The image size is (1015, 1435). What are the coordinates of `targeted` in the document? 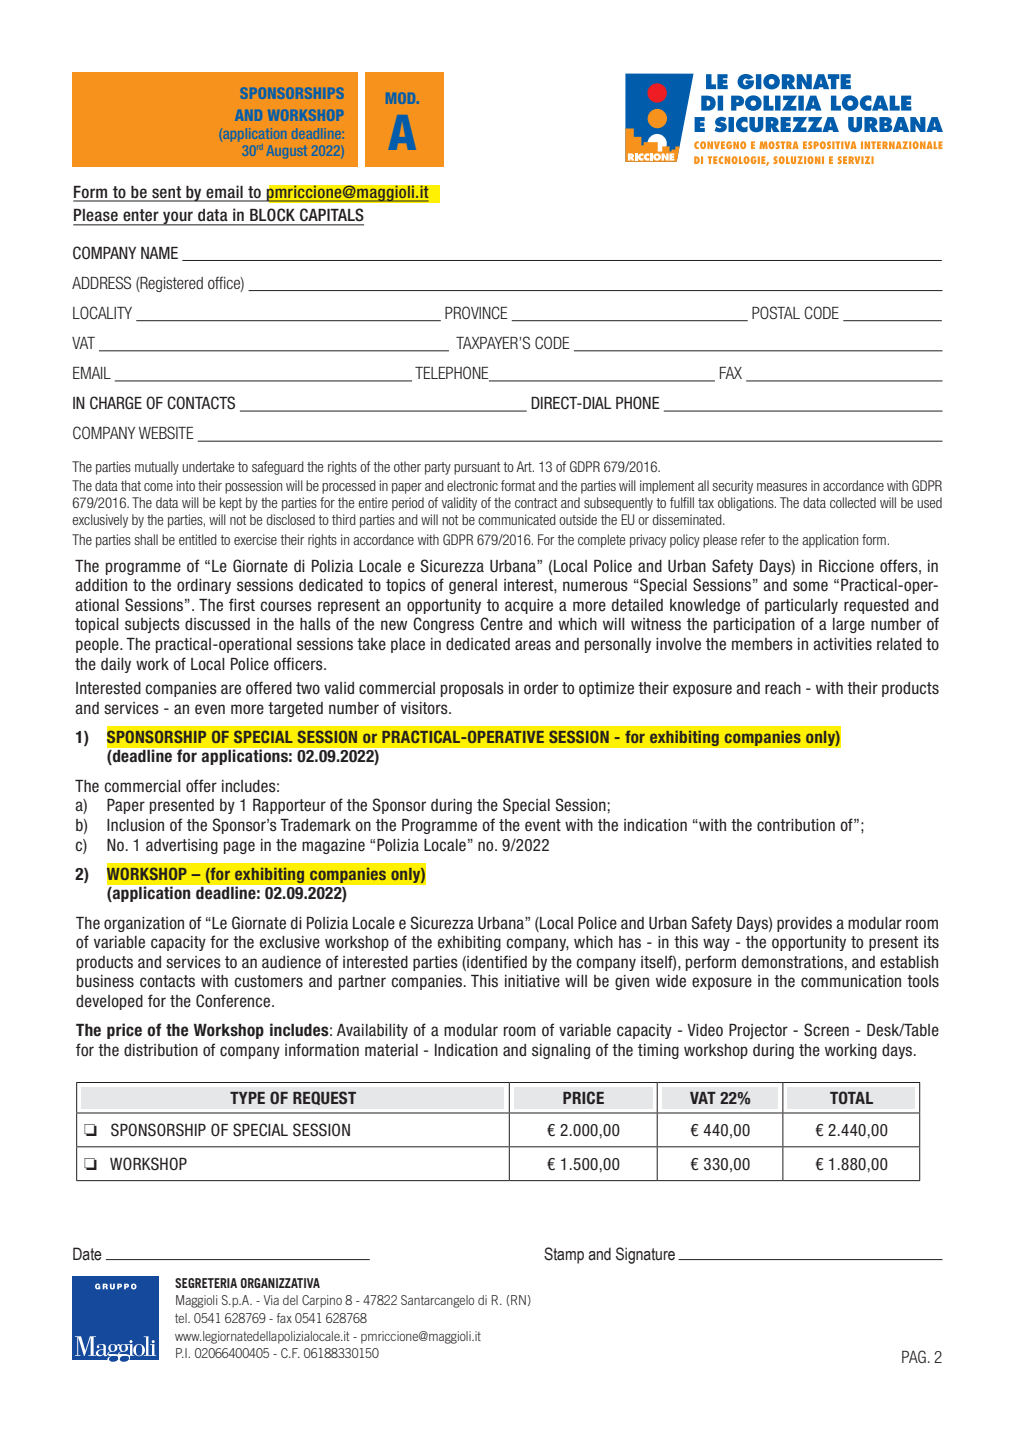 It's located at (295, 709).
